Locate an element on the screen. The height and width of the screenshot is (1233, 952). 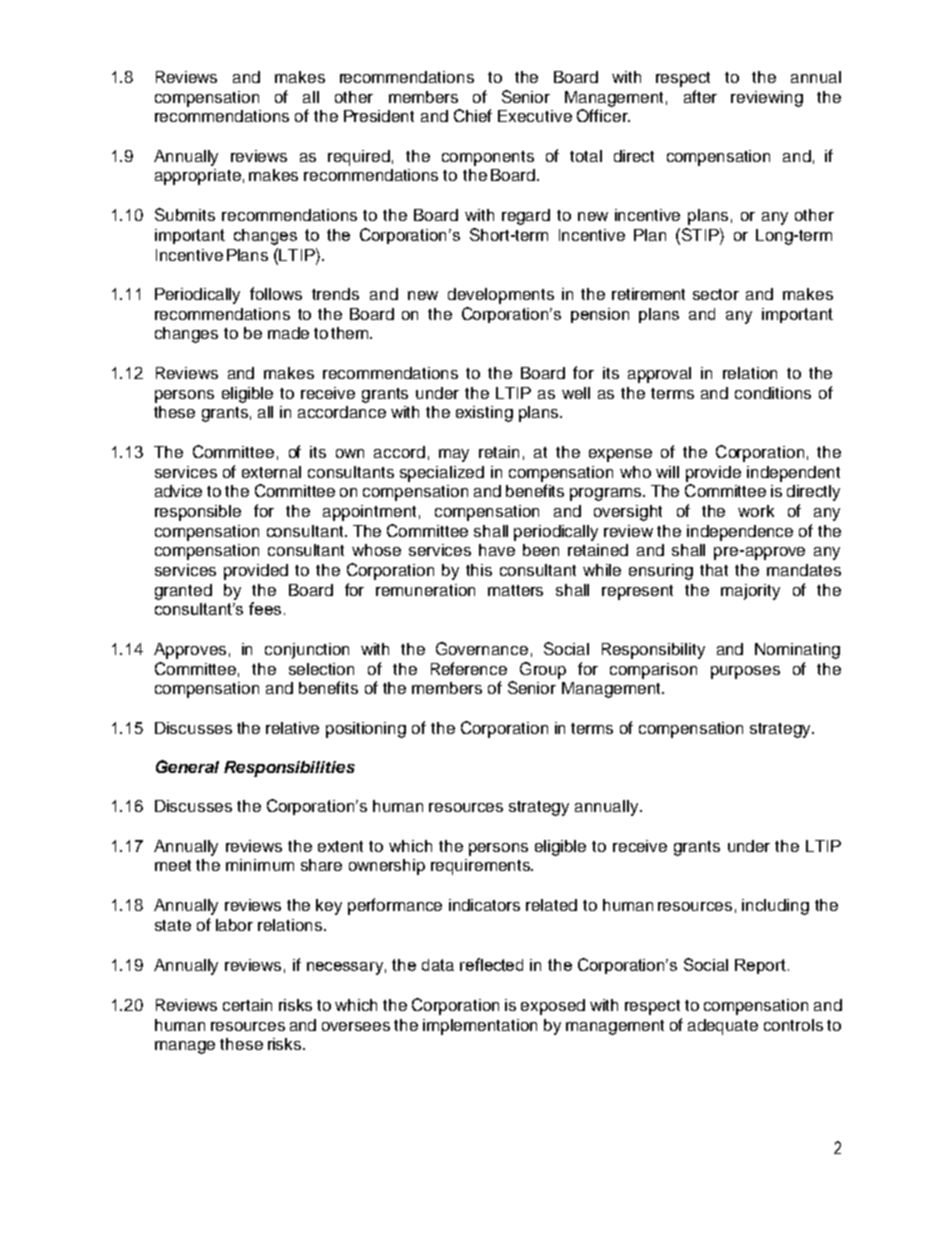
existing is located at coordinates (484, 414).
